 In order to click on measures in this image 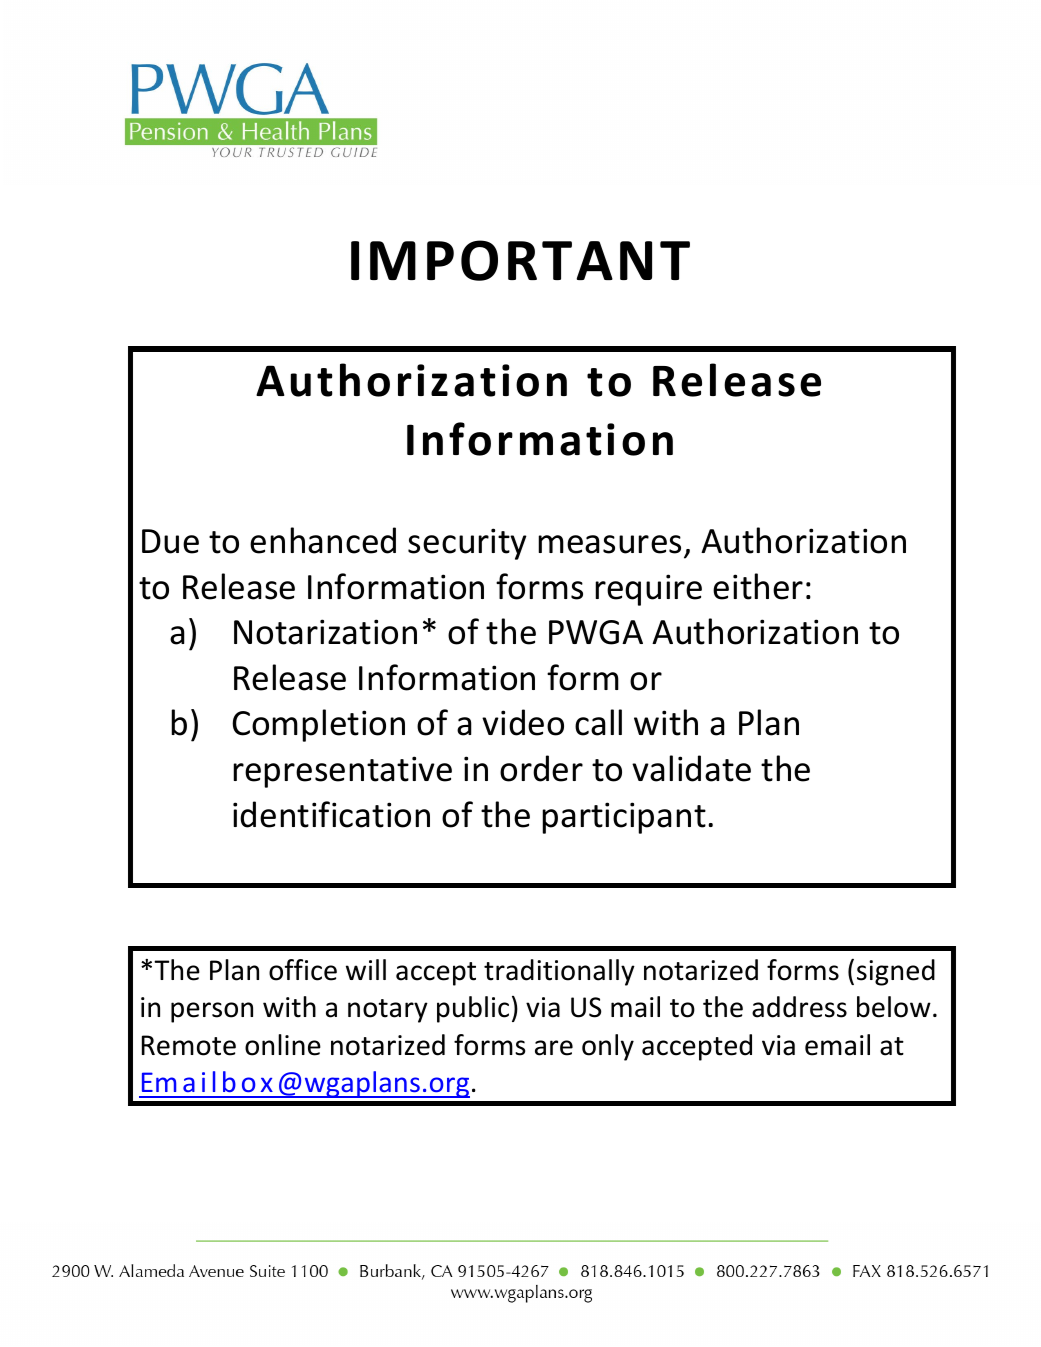, I will do `click(609, 544)`.
